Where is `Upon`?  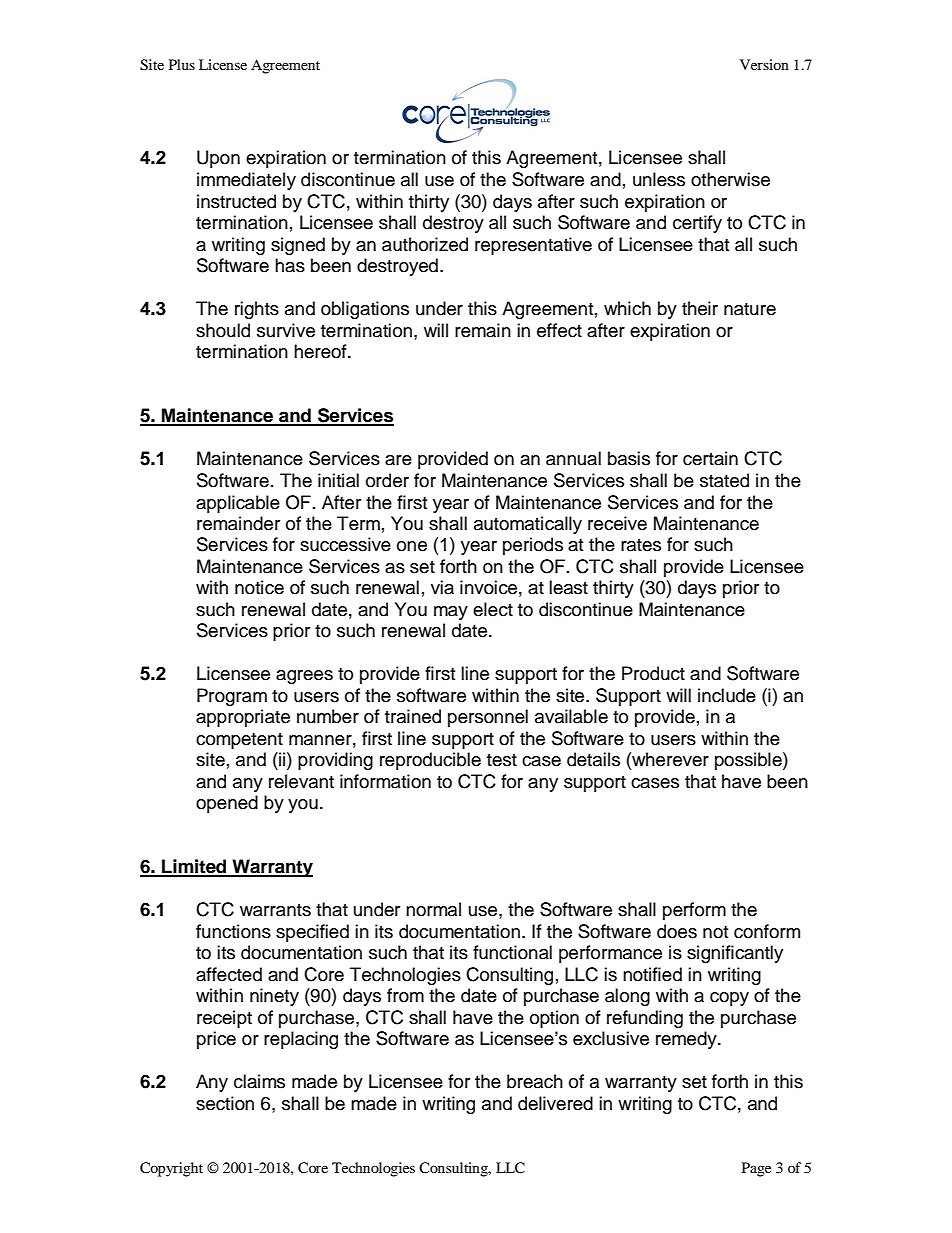 Upon is located at coordinates (218, 159).
